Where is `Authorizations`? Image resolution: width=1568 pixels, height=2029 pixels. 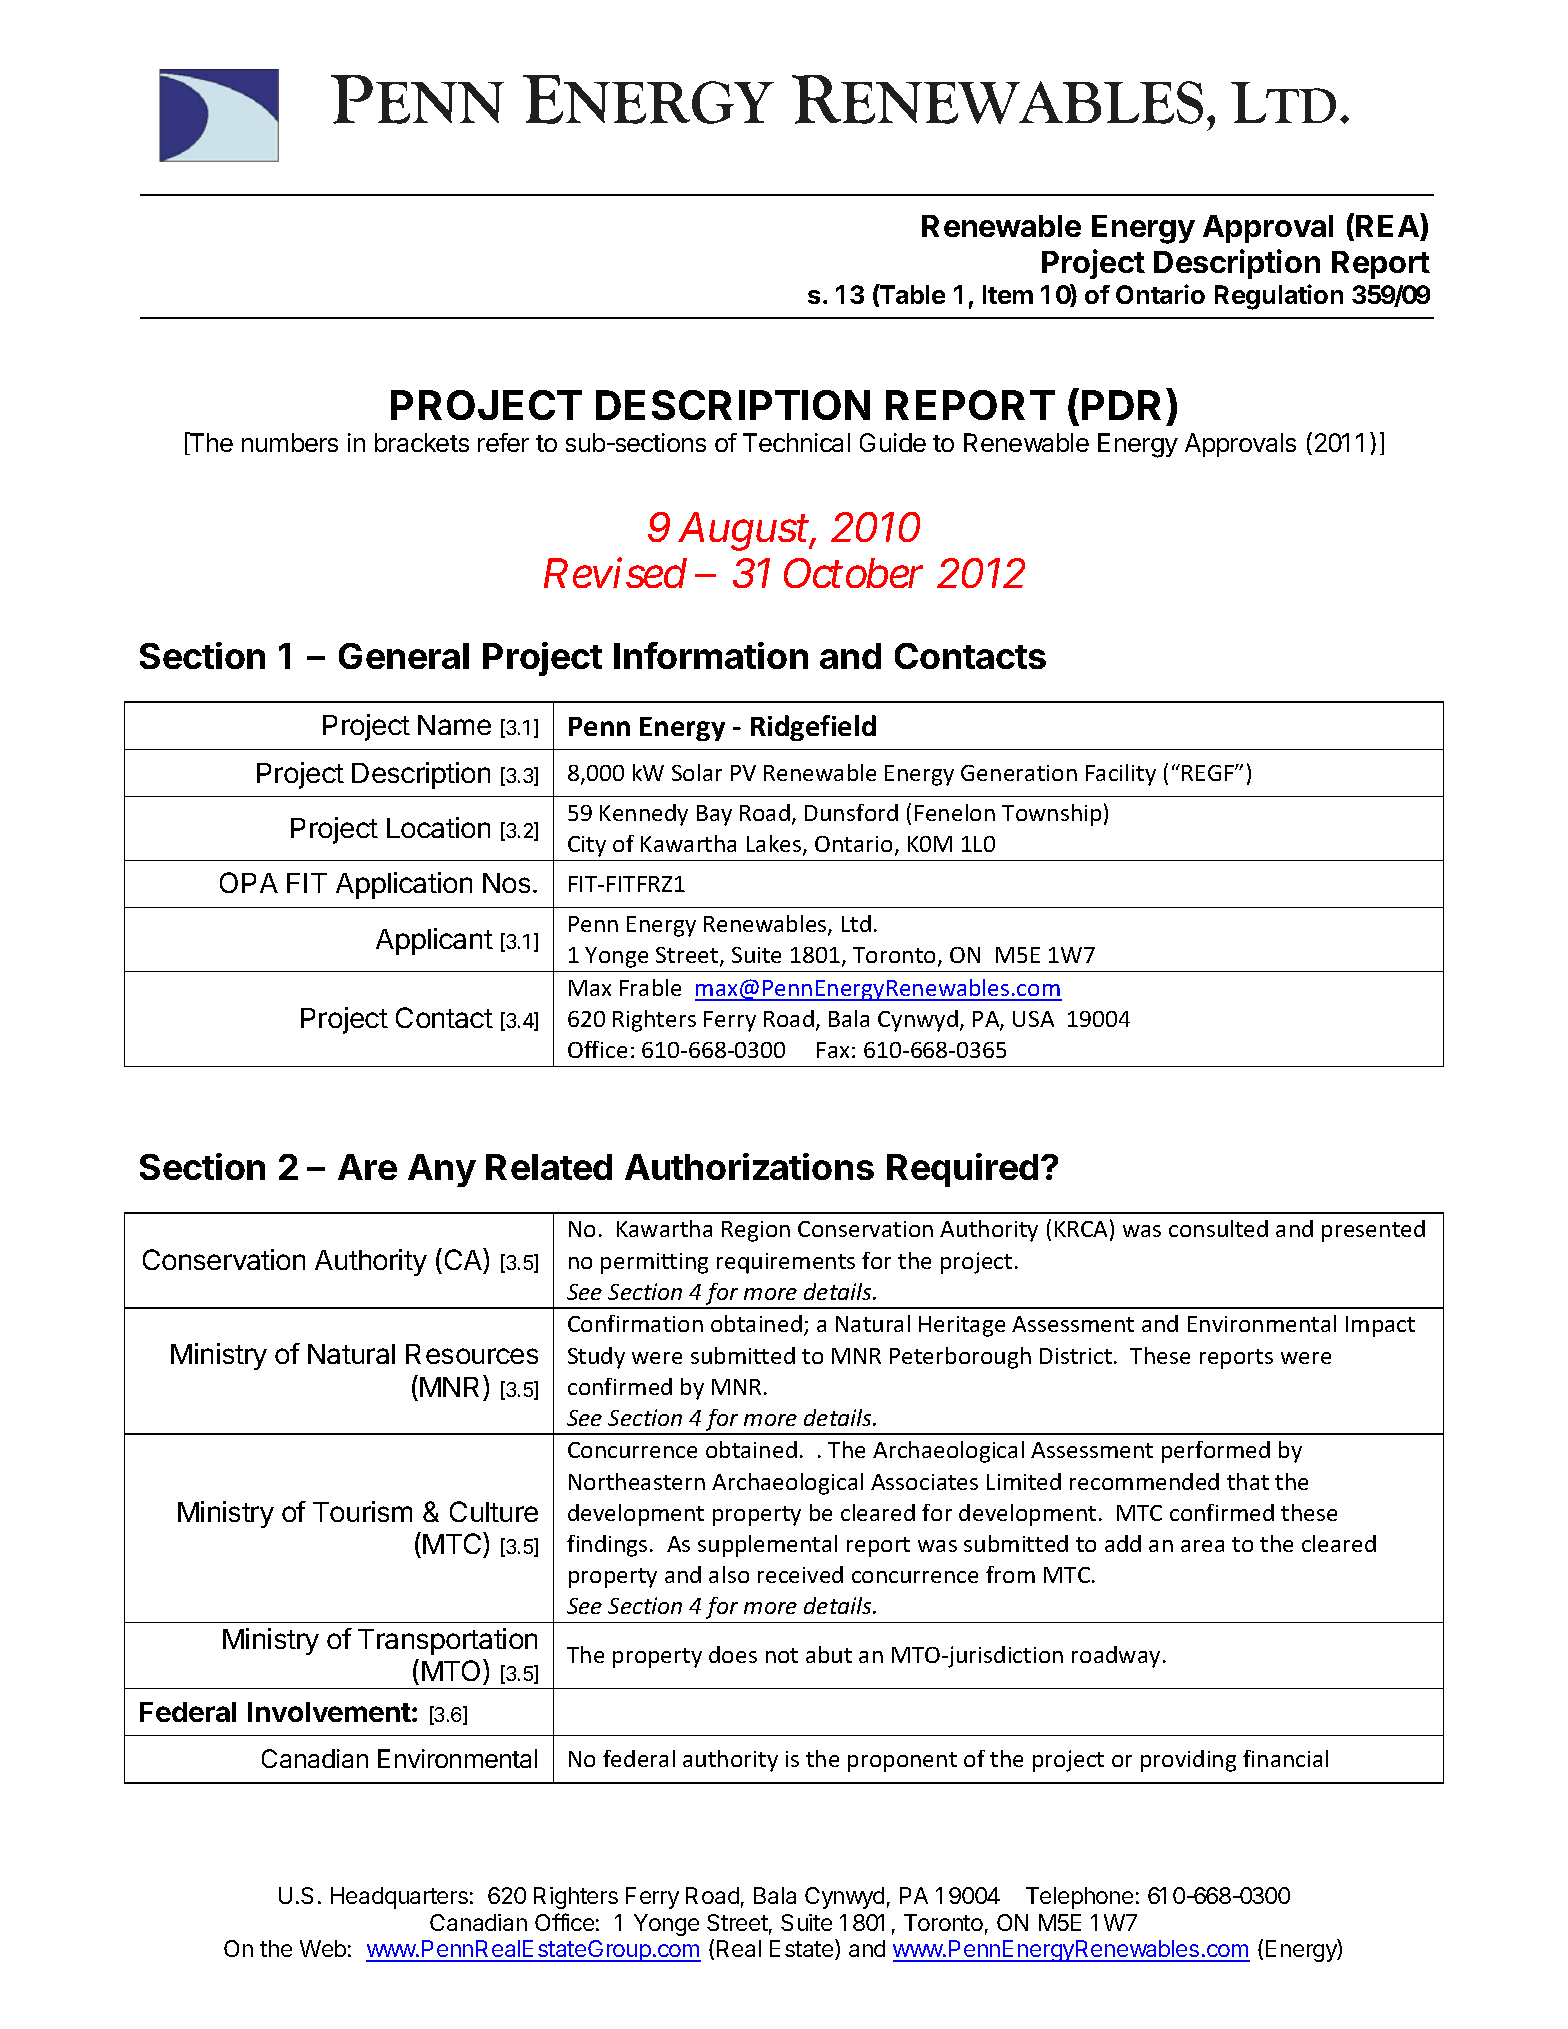 Authorizations is located at coordinates (749, 1166).
